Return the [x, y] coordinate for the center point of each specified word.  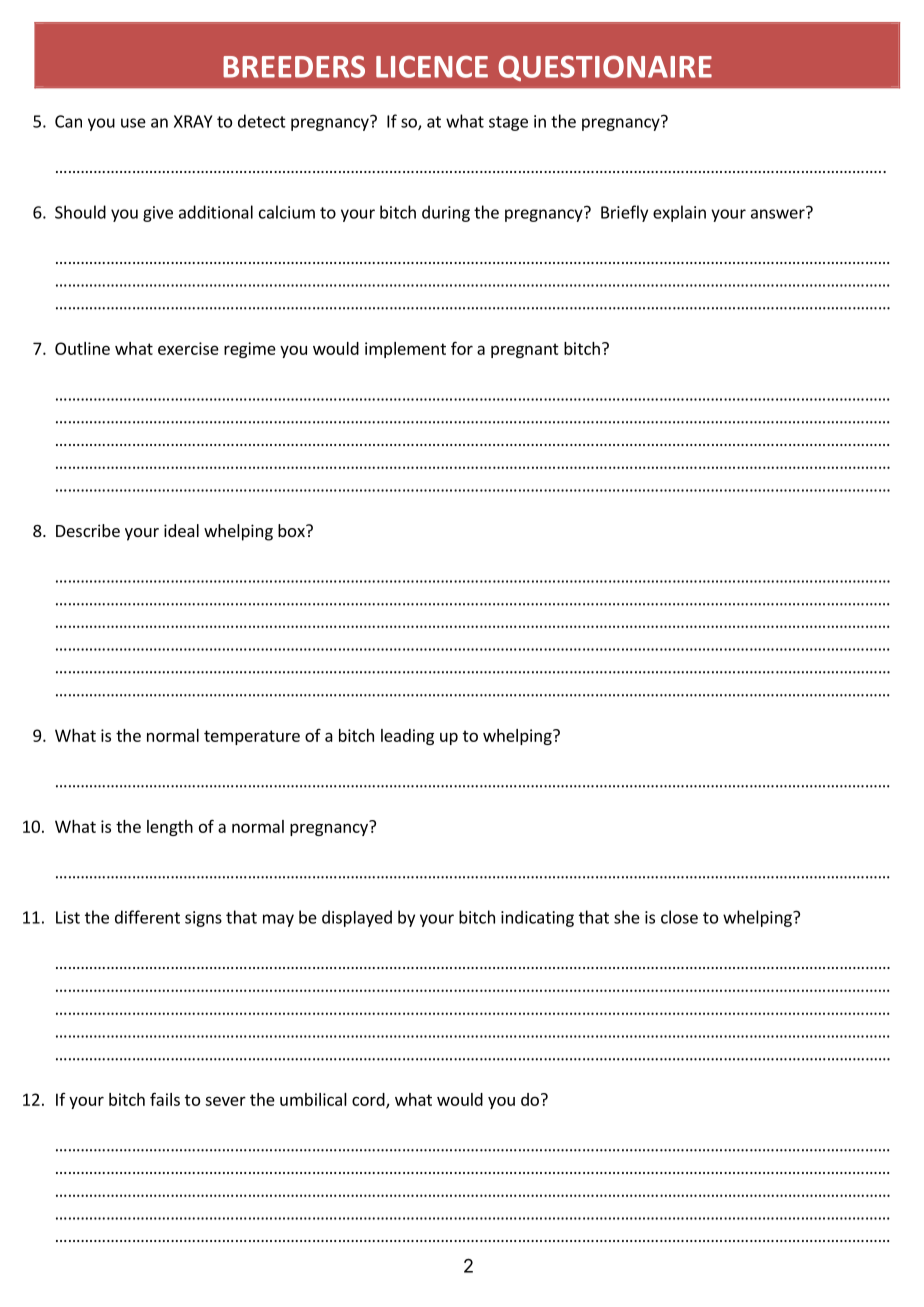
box [292, 530]
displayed [357, 918]
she [627, 917]
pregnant [525, 350]
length [170, 828]
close [679, 917]
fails [165, 1099]
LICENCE [432, 67]
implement [405, 350]
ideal [181, 530]
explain [679, 213]
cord [369, 1100]
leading [407, 737]
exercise [188, 348]
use [133, 123]
